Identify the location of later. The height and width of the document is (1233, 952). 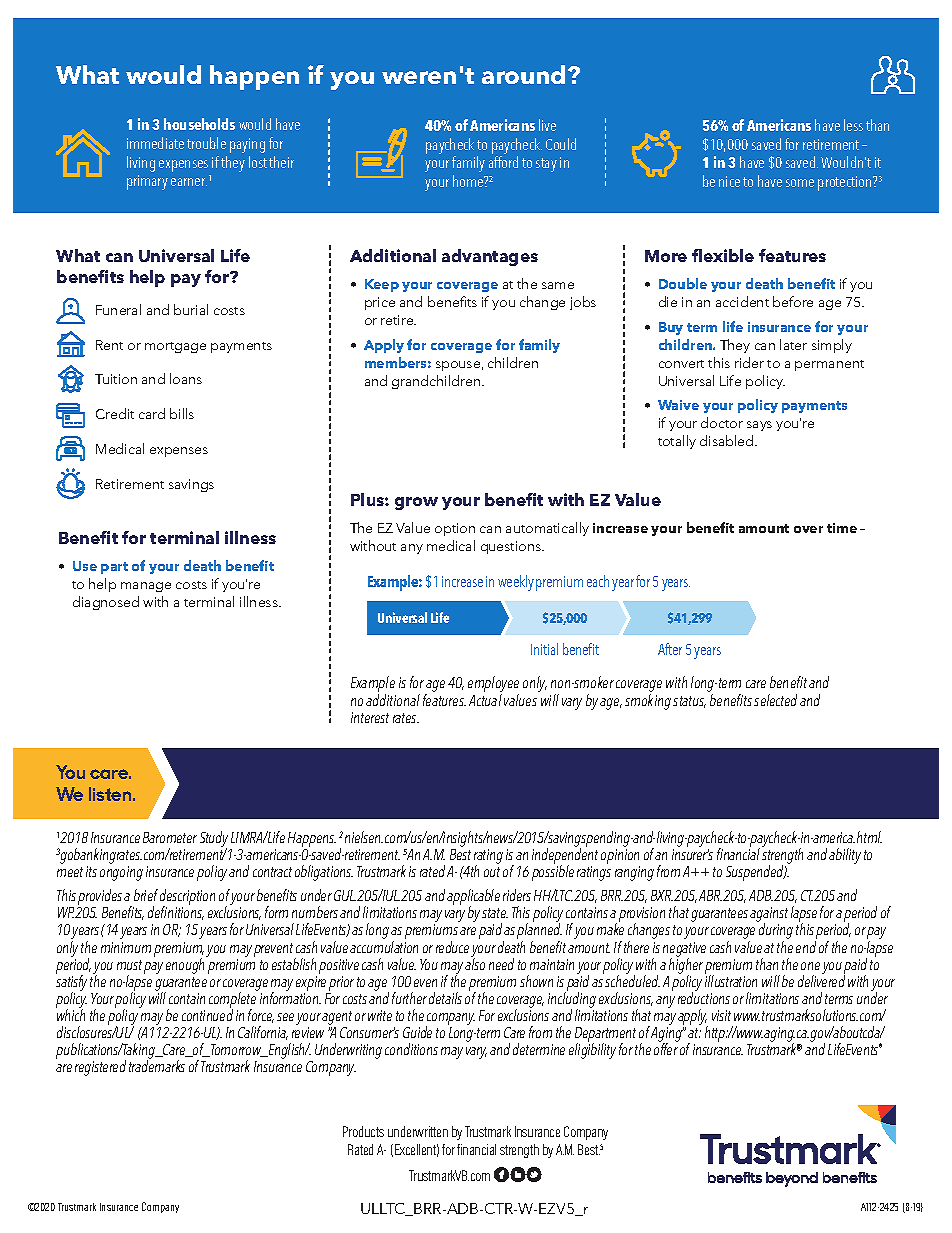
(793, 344).
